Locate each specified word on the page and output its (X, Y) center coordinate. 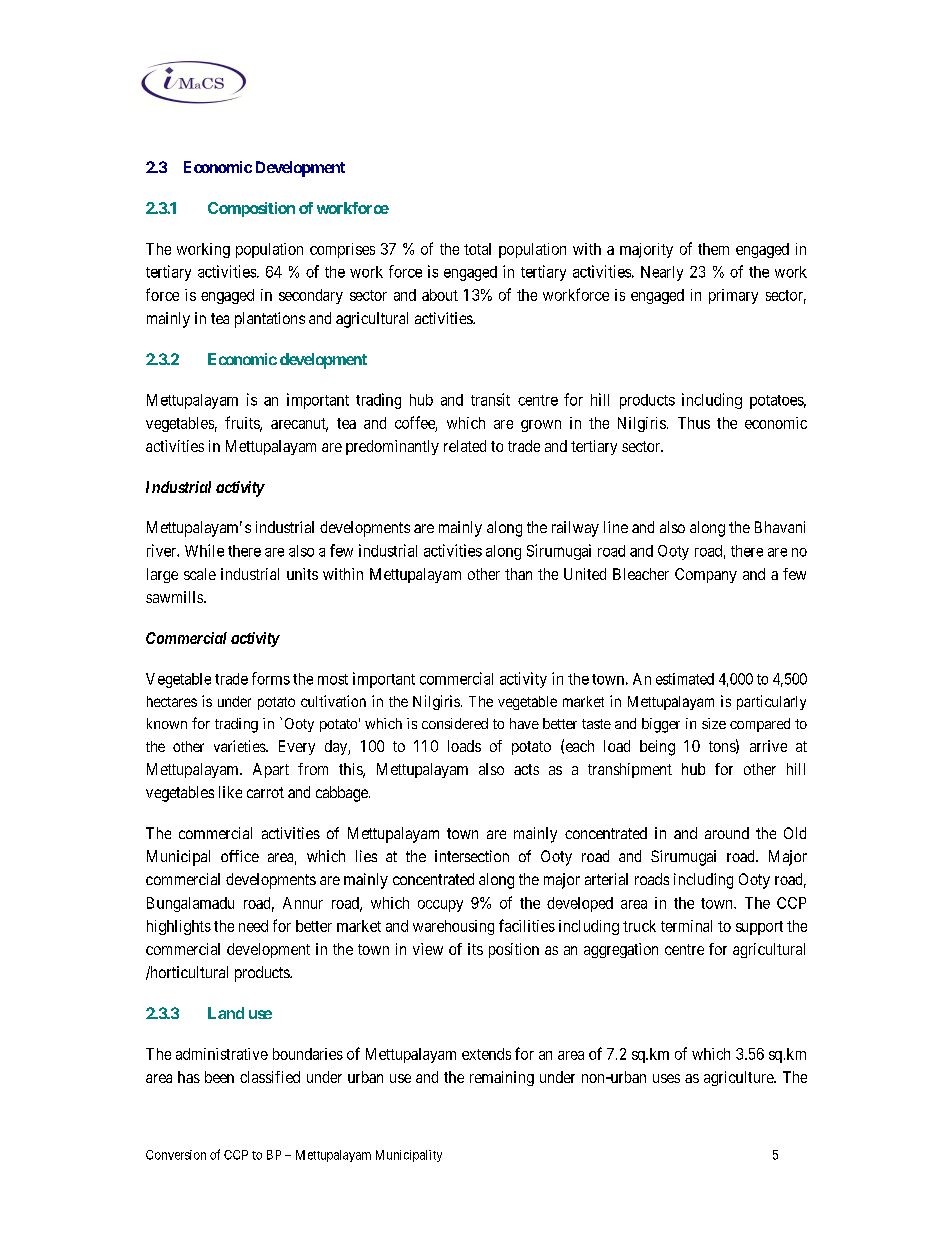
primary (733, 296)
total (477, 249)
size (714, 723)
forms (271, 678)
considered (455, 723)
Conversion (176, 1155)
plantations (270, 320)
